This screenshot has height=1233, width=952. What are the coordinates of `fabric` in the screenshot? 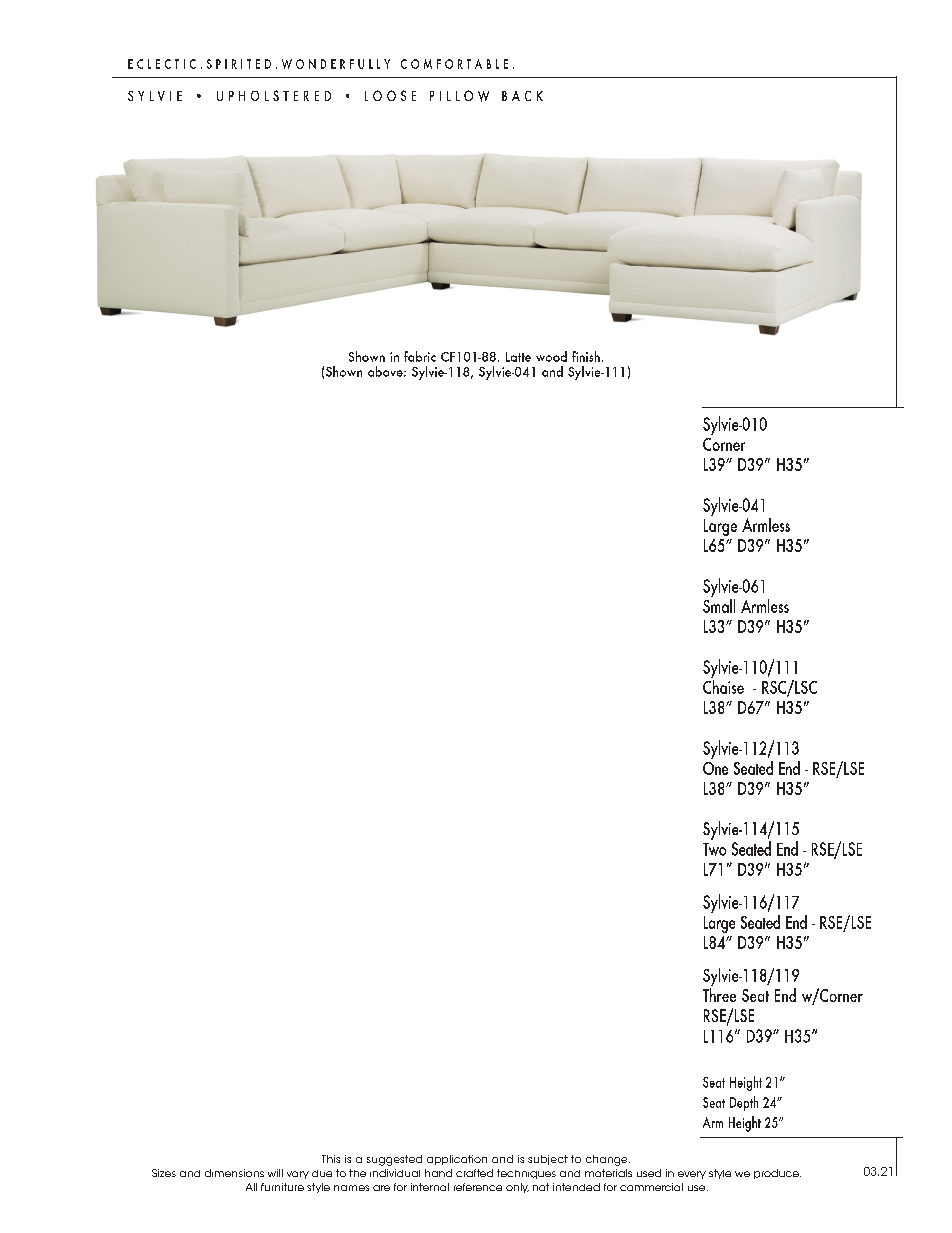 It's located at (420, 356).
